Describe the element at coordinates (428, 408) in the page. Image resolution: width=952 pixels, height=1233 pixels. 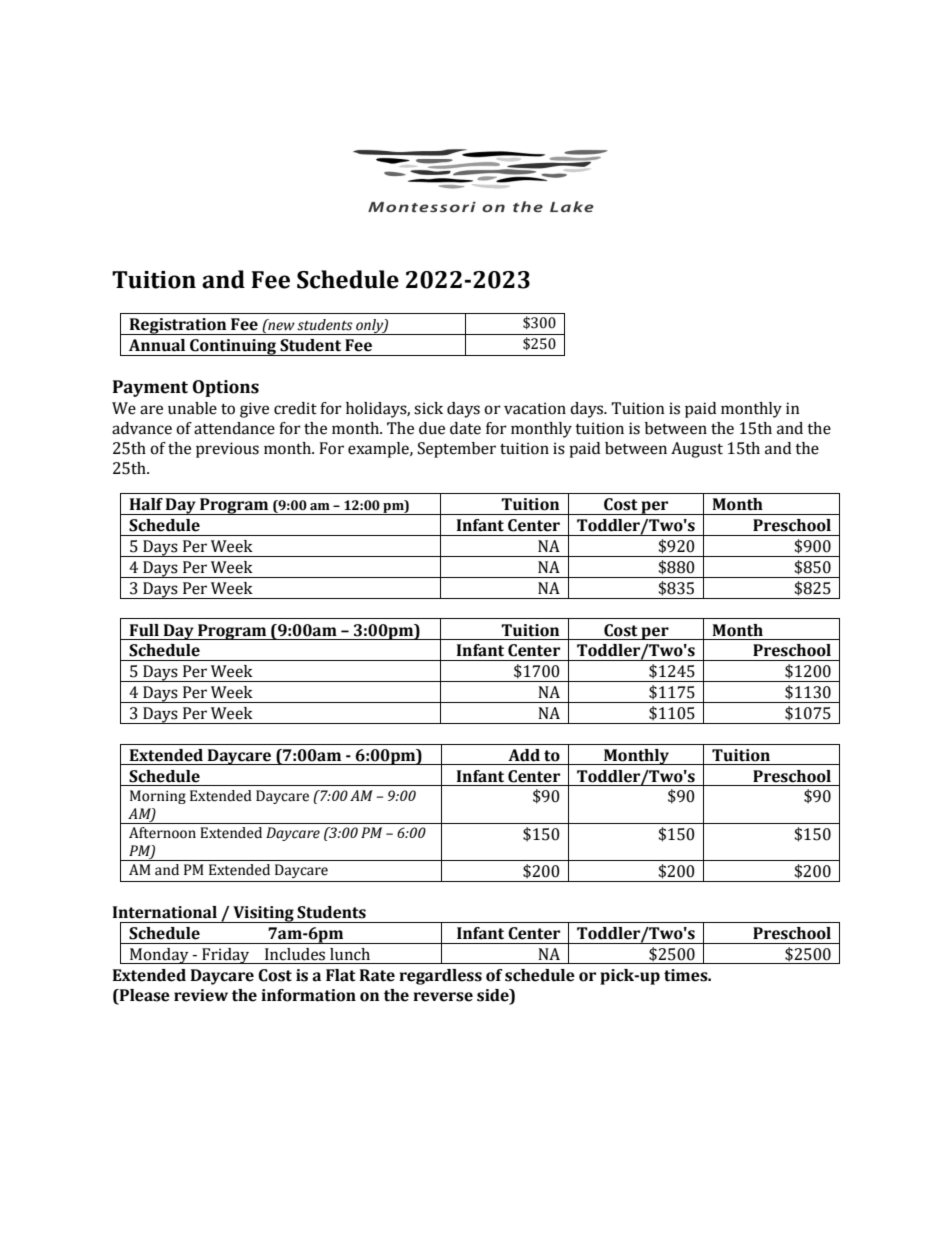
I see `sick` at that location.
